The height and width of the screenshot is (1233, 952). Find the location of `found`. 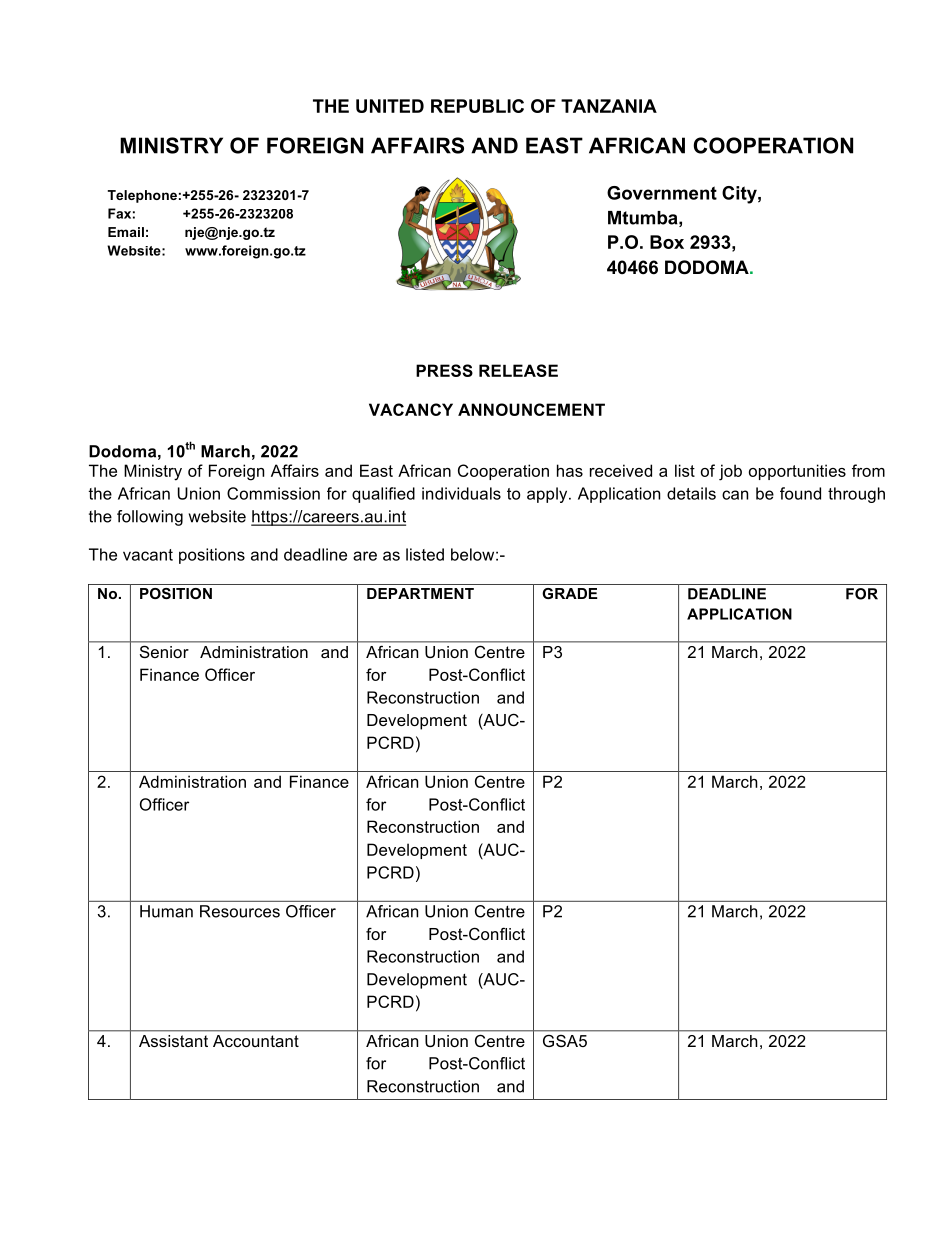

found is located at coordinates (800, 493).
